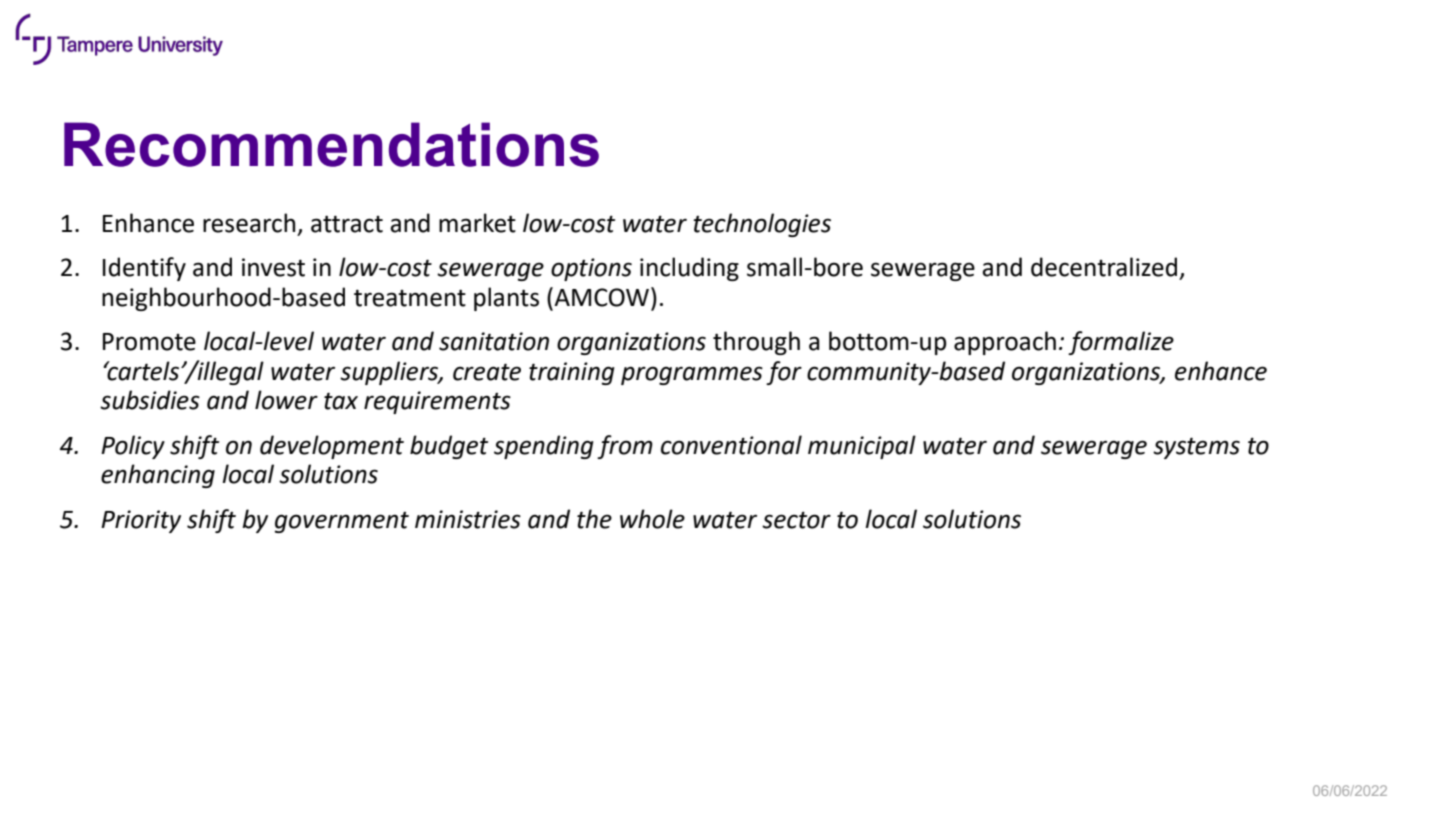 Image resolution: width=1456 pixels, height=819 pixels. Describe the element at coordinates (342, 522) in the image. I see `government` at that location.
